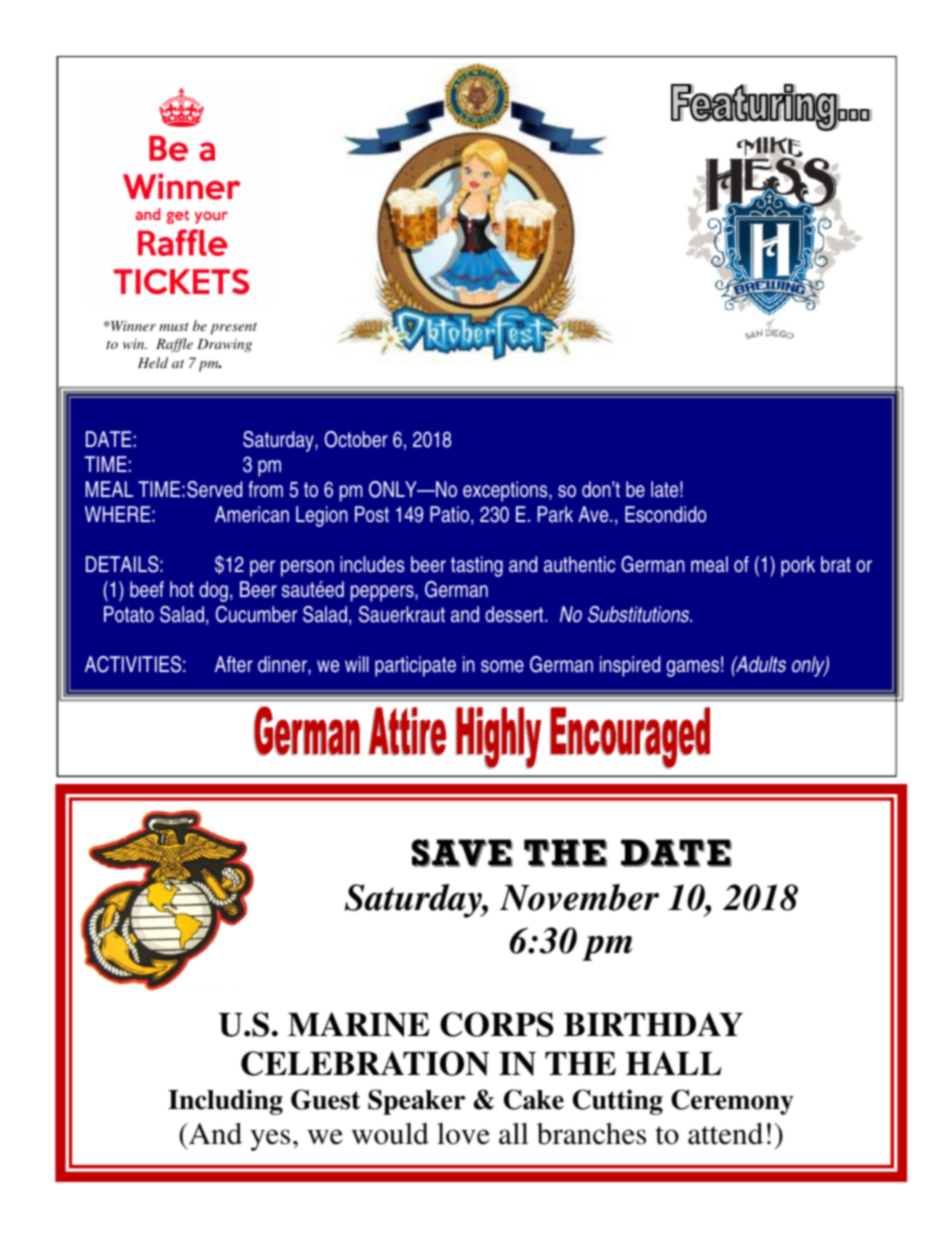 The width and height of the screenshot is (952, 1233). I want to click on love, so click(463, 1134).
